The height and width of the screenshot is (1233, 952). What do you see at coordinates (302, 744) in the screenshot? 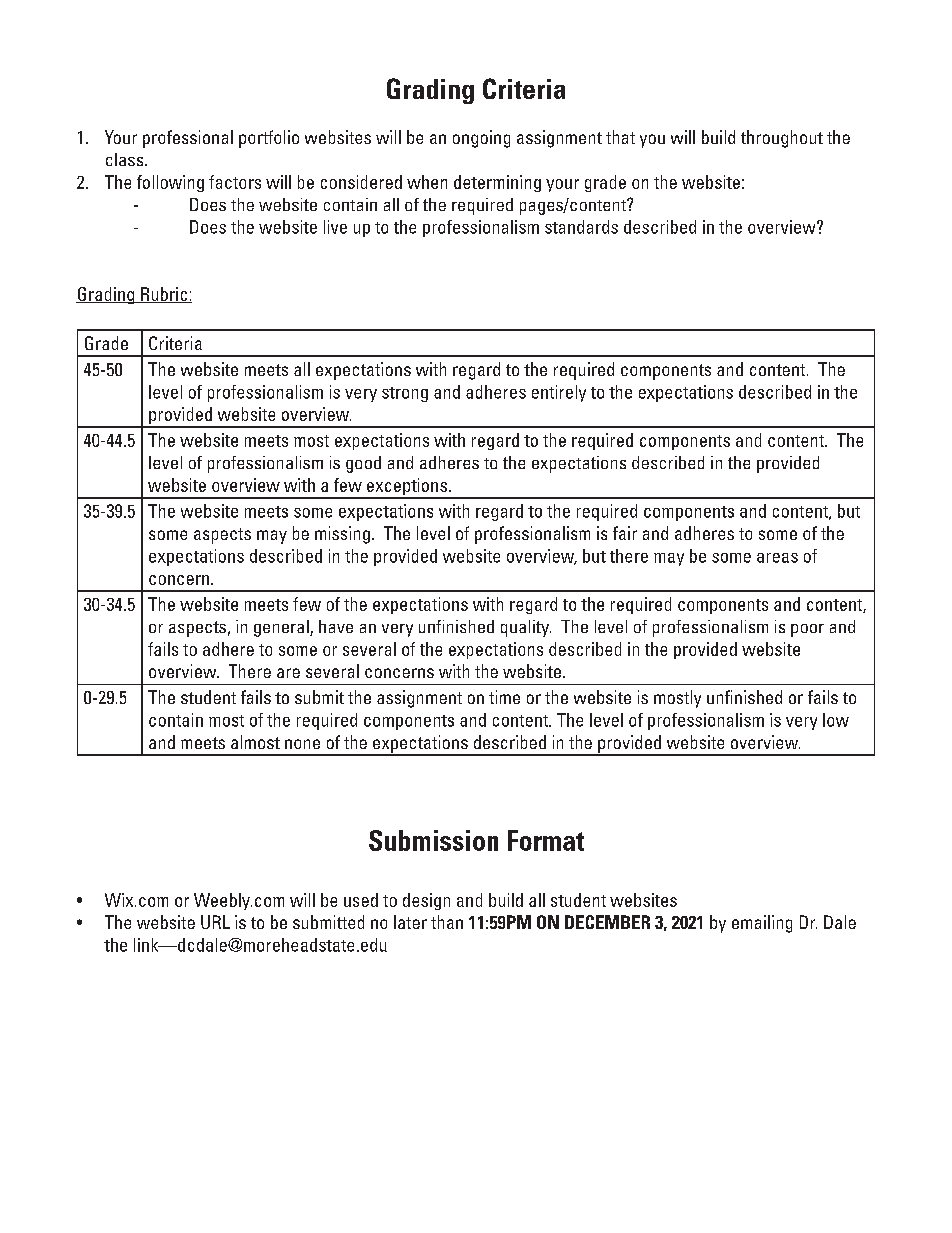
I see `none` at bounding box center [302, 744].
